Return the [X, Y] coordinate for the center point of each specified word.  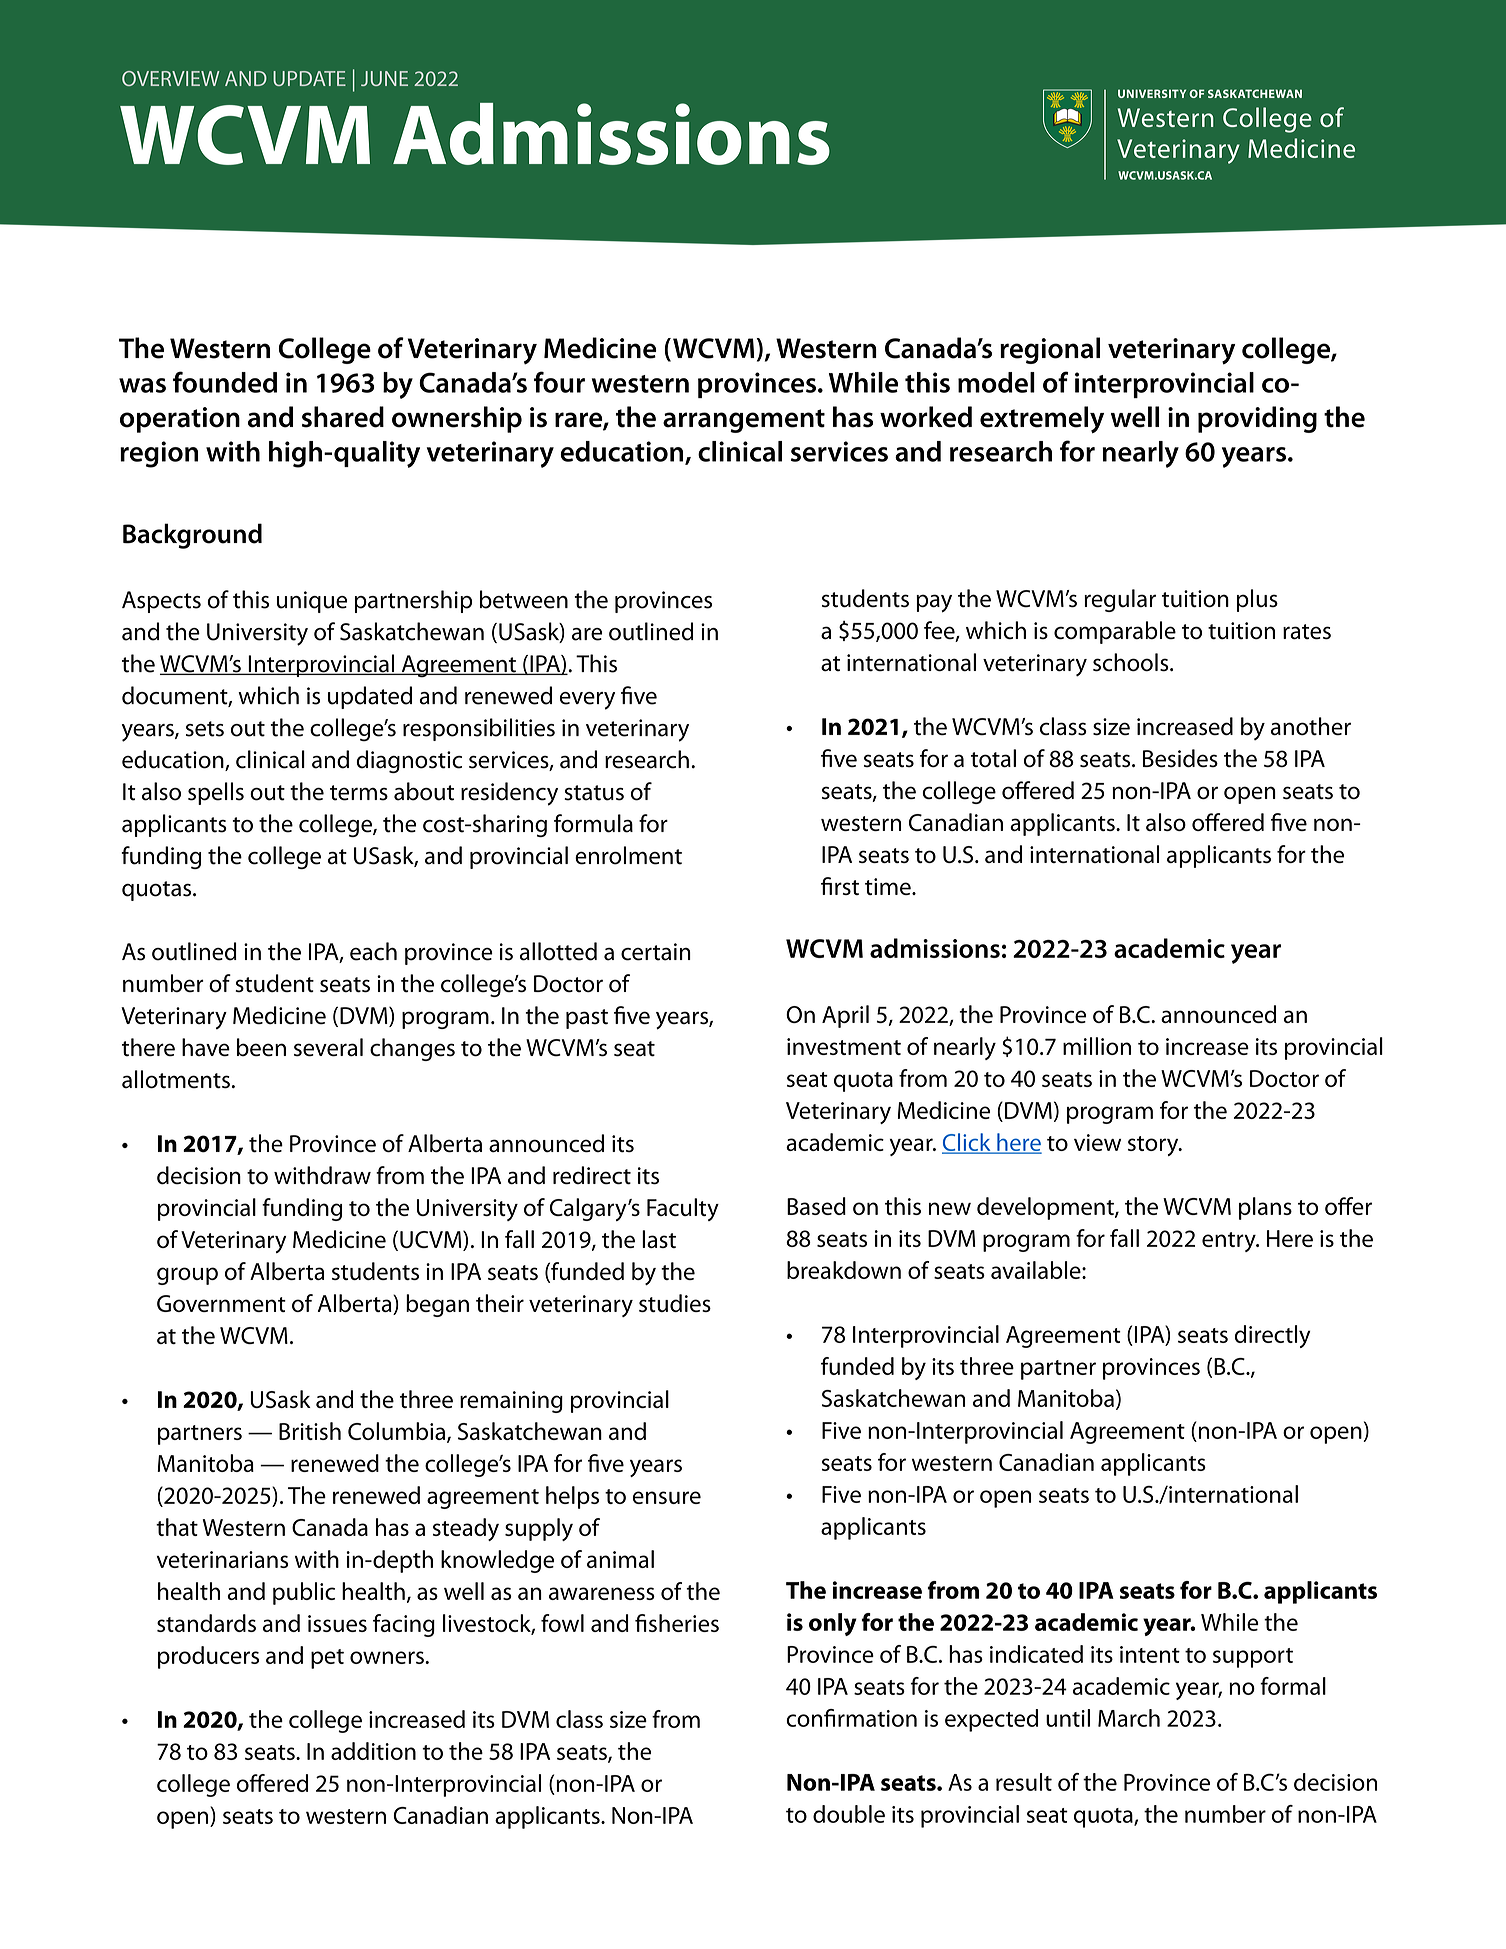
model [996, 382]
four [559, 382]
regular [1120, 600]
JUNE [384, 78]
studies [675, 1303]
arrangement [744, 421]
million [1097, 1046]
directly [1273, 1336]
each [373, 951]
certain [656, 952]
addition [373, 1751]
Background [192, 536]
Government [221, 1303]
